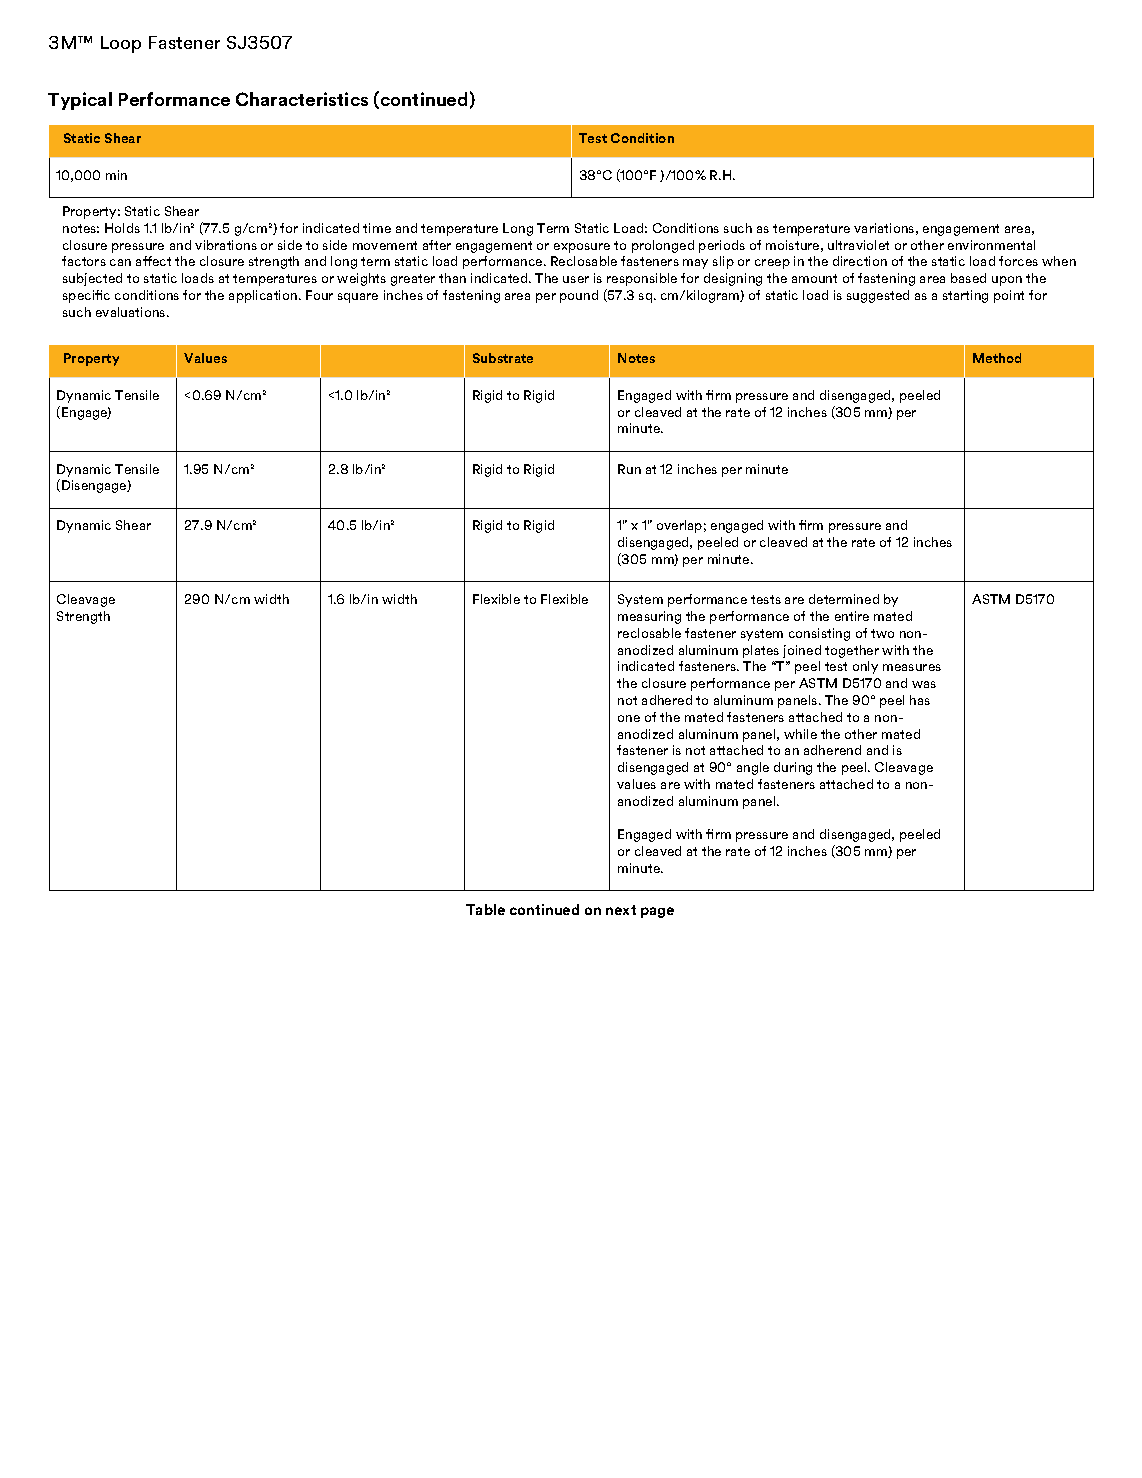 This screenshot has height=1478, width=1142. What do you see at coordinates (997, 358) in the screenshot?
I see `Method` at bounding box center [997, 358].
